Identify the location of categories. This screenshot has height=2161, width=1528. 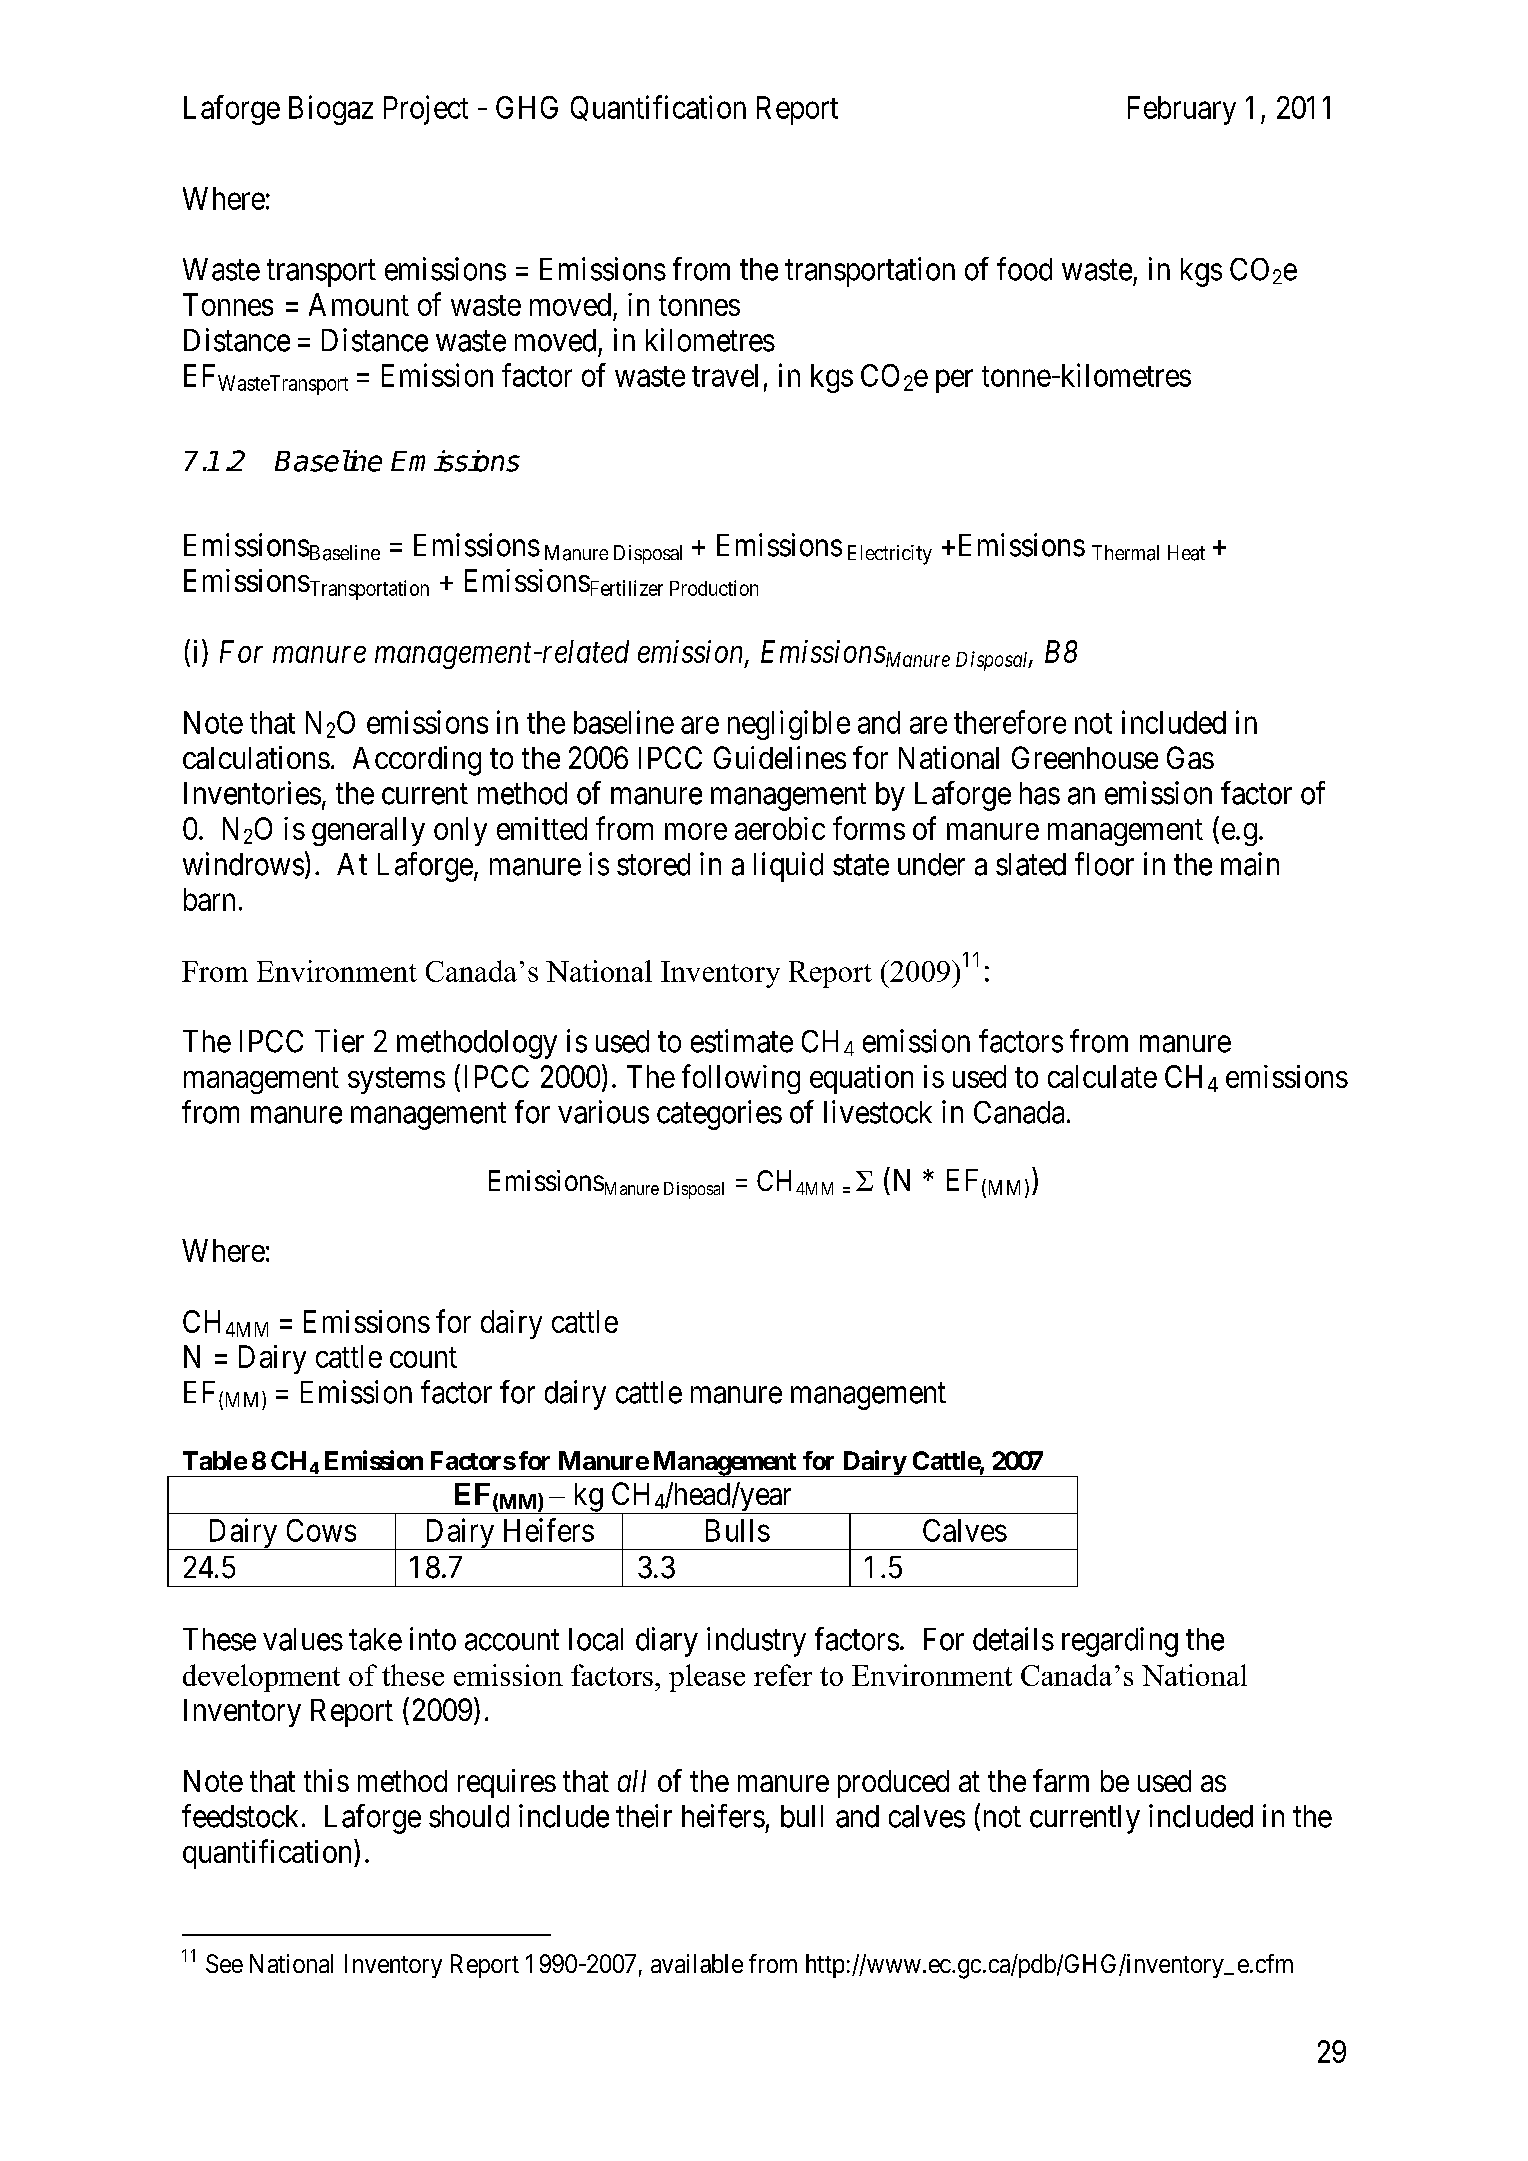
(719, 1115).
